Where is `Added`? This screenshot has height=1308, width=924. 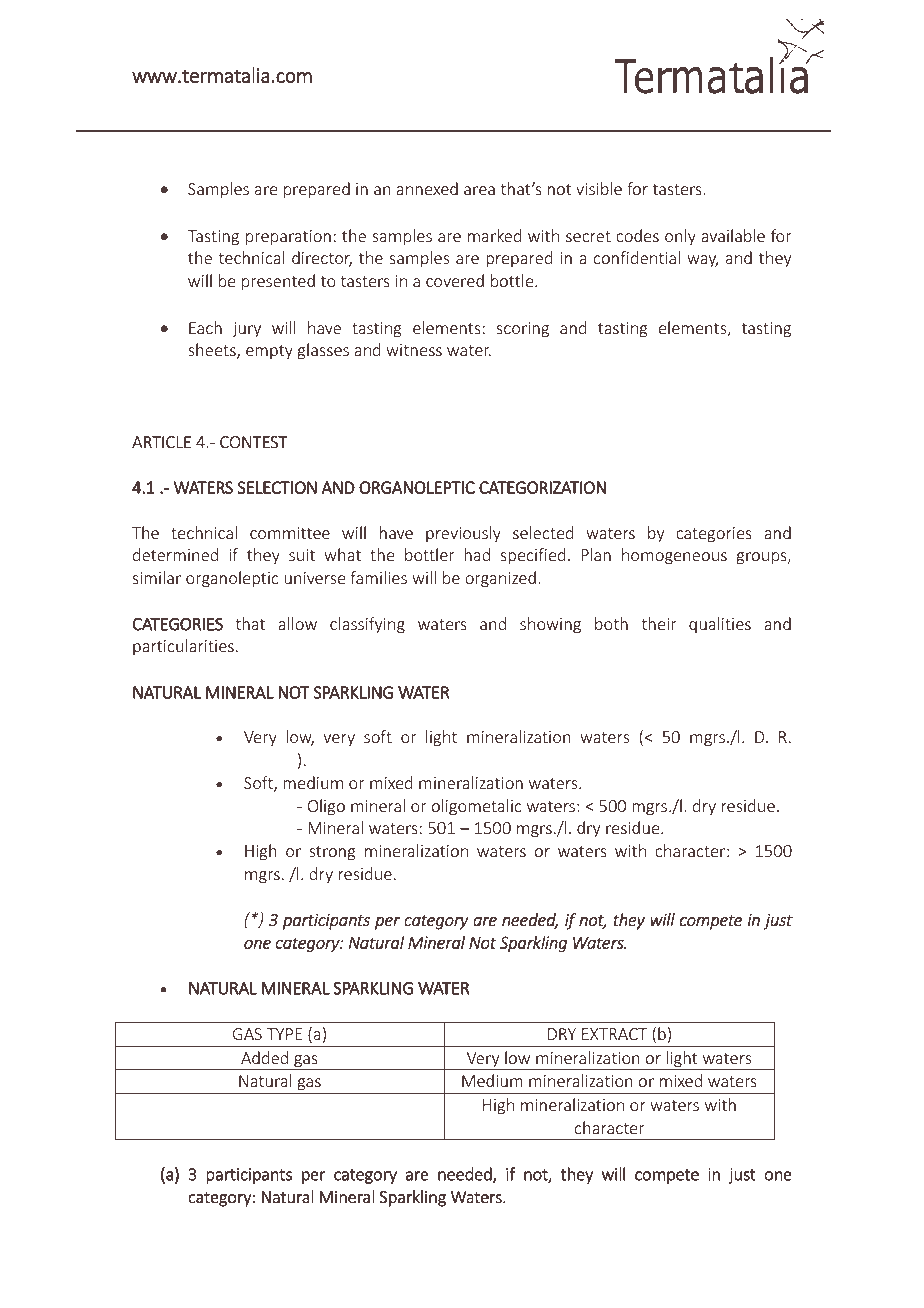
Added is located at coordinates (264, 1057).
